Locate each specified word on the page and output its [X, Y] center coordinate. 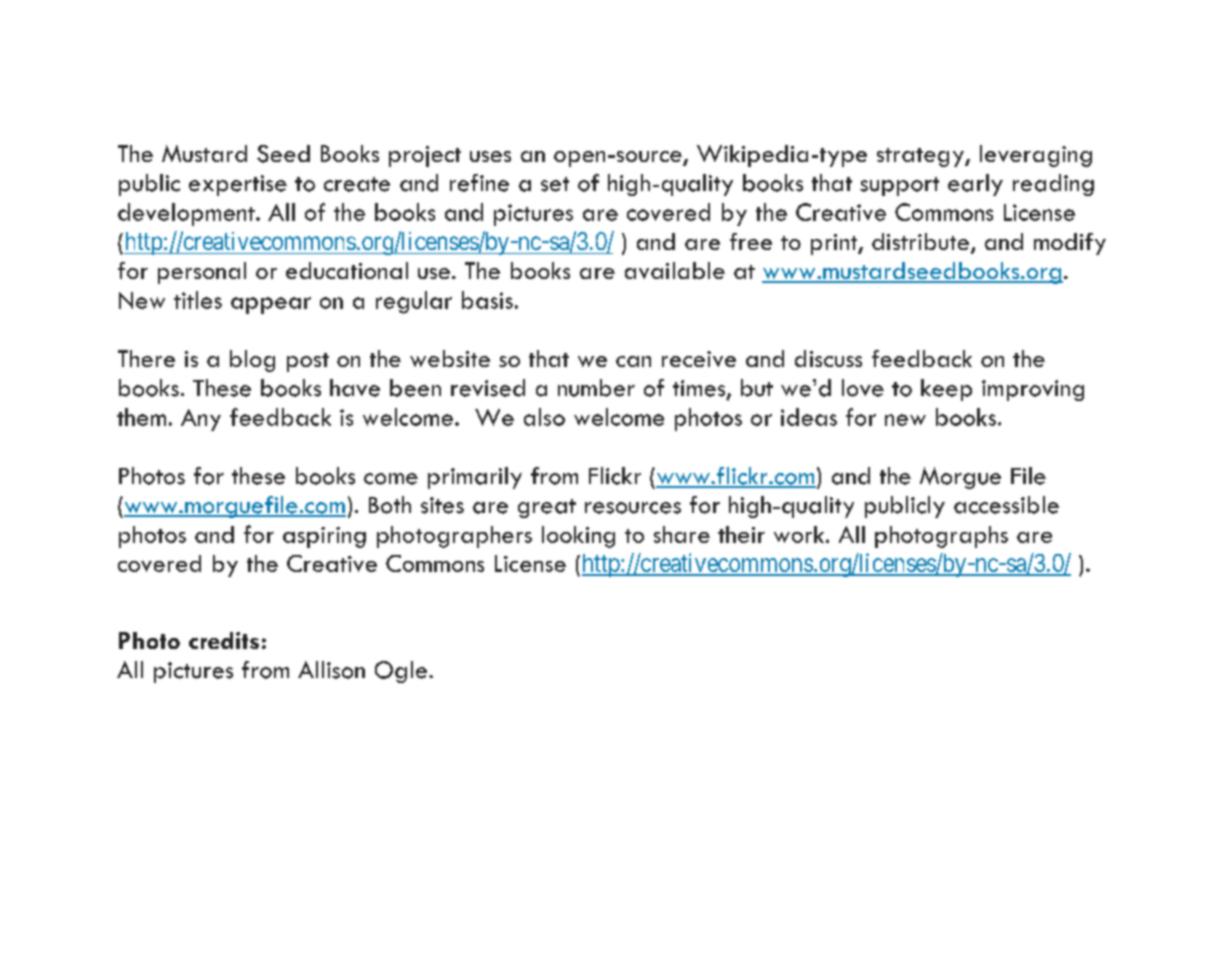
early [975, 185]
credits [224, 640]
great [547, 508]
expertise [238, 185]
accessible [1006, 505]
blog [252, 361]
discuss [828, 358]
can [633, 361]
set [555, 184]
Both [390, 505]
